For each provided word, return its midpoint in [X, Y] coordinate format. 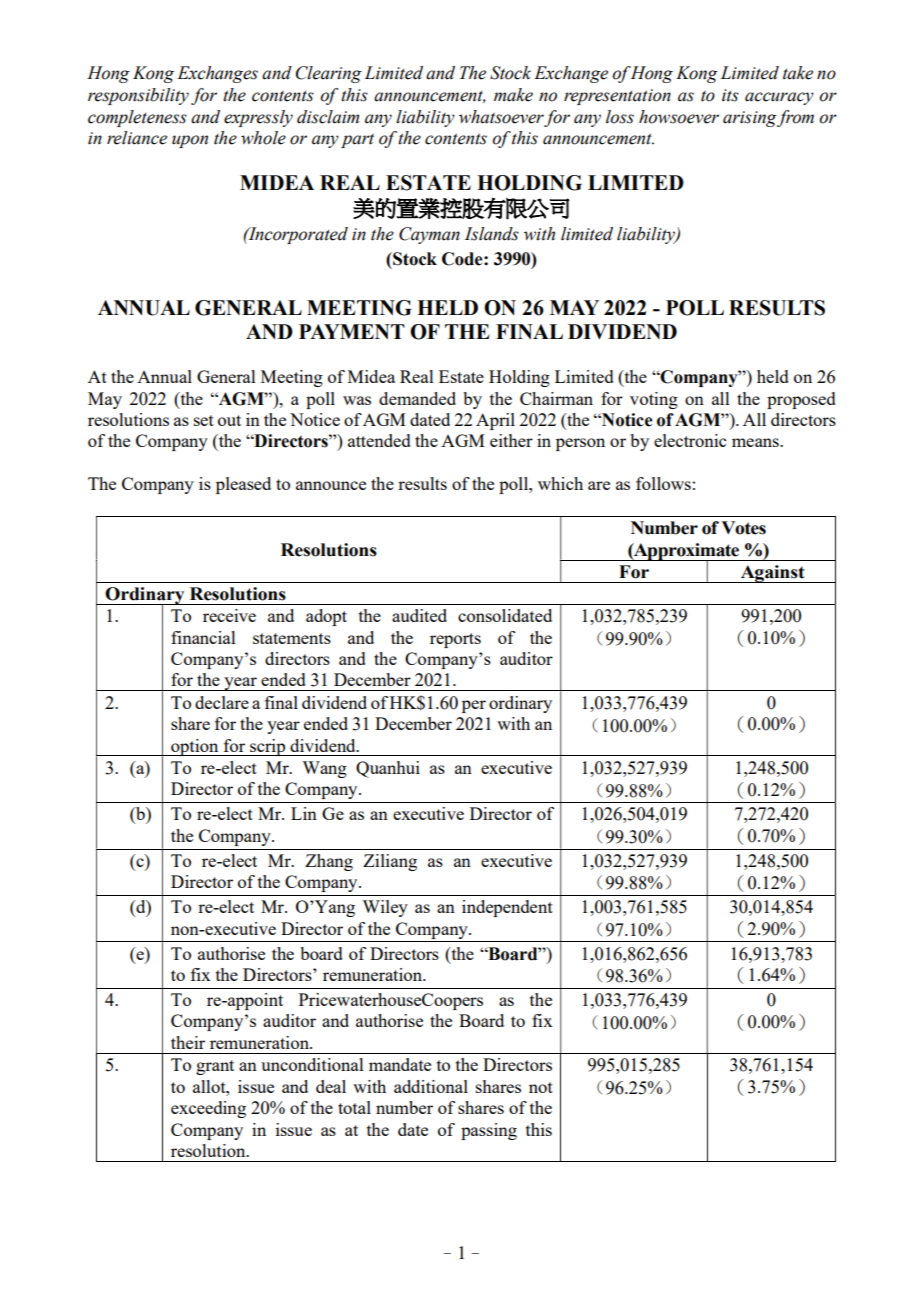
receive [229, 615]
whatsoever [501, 117]
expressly [258, 118]
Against [772, 574]
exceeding [208, 1109]
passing [489, 1131]
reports [455, 640]
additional [431, 1086]
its [730, 95]
